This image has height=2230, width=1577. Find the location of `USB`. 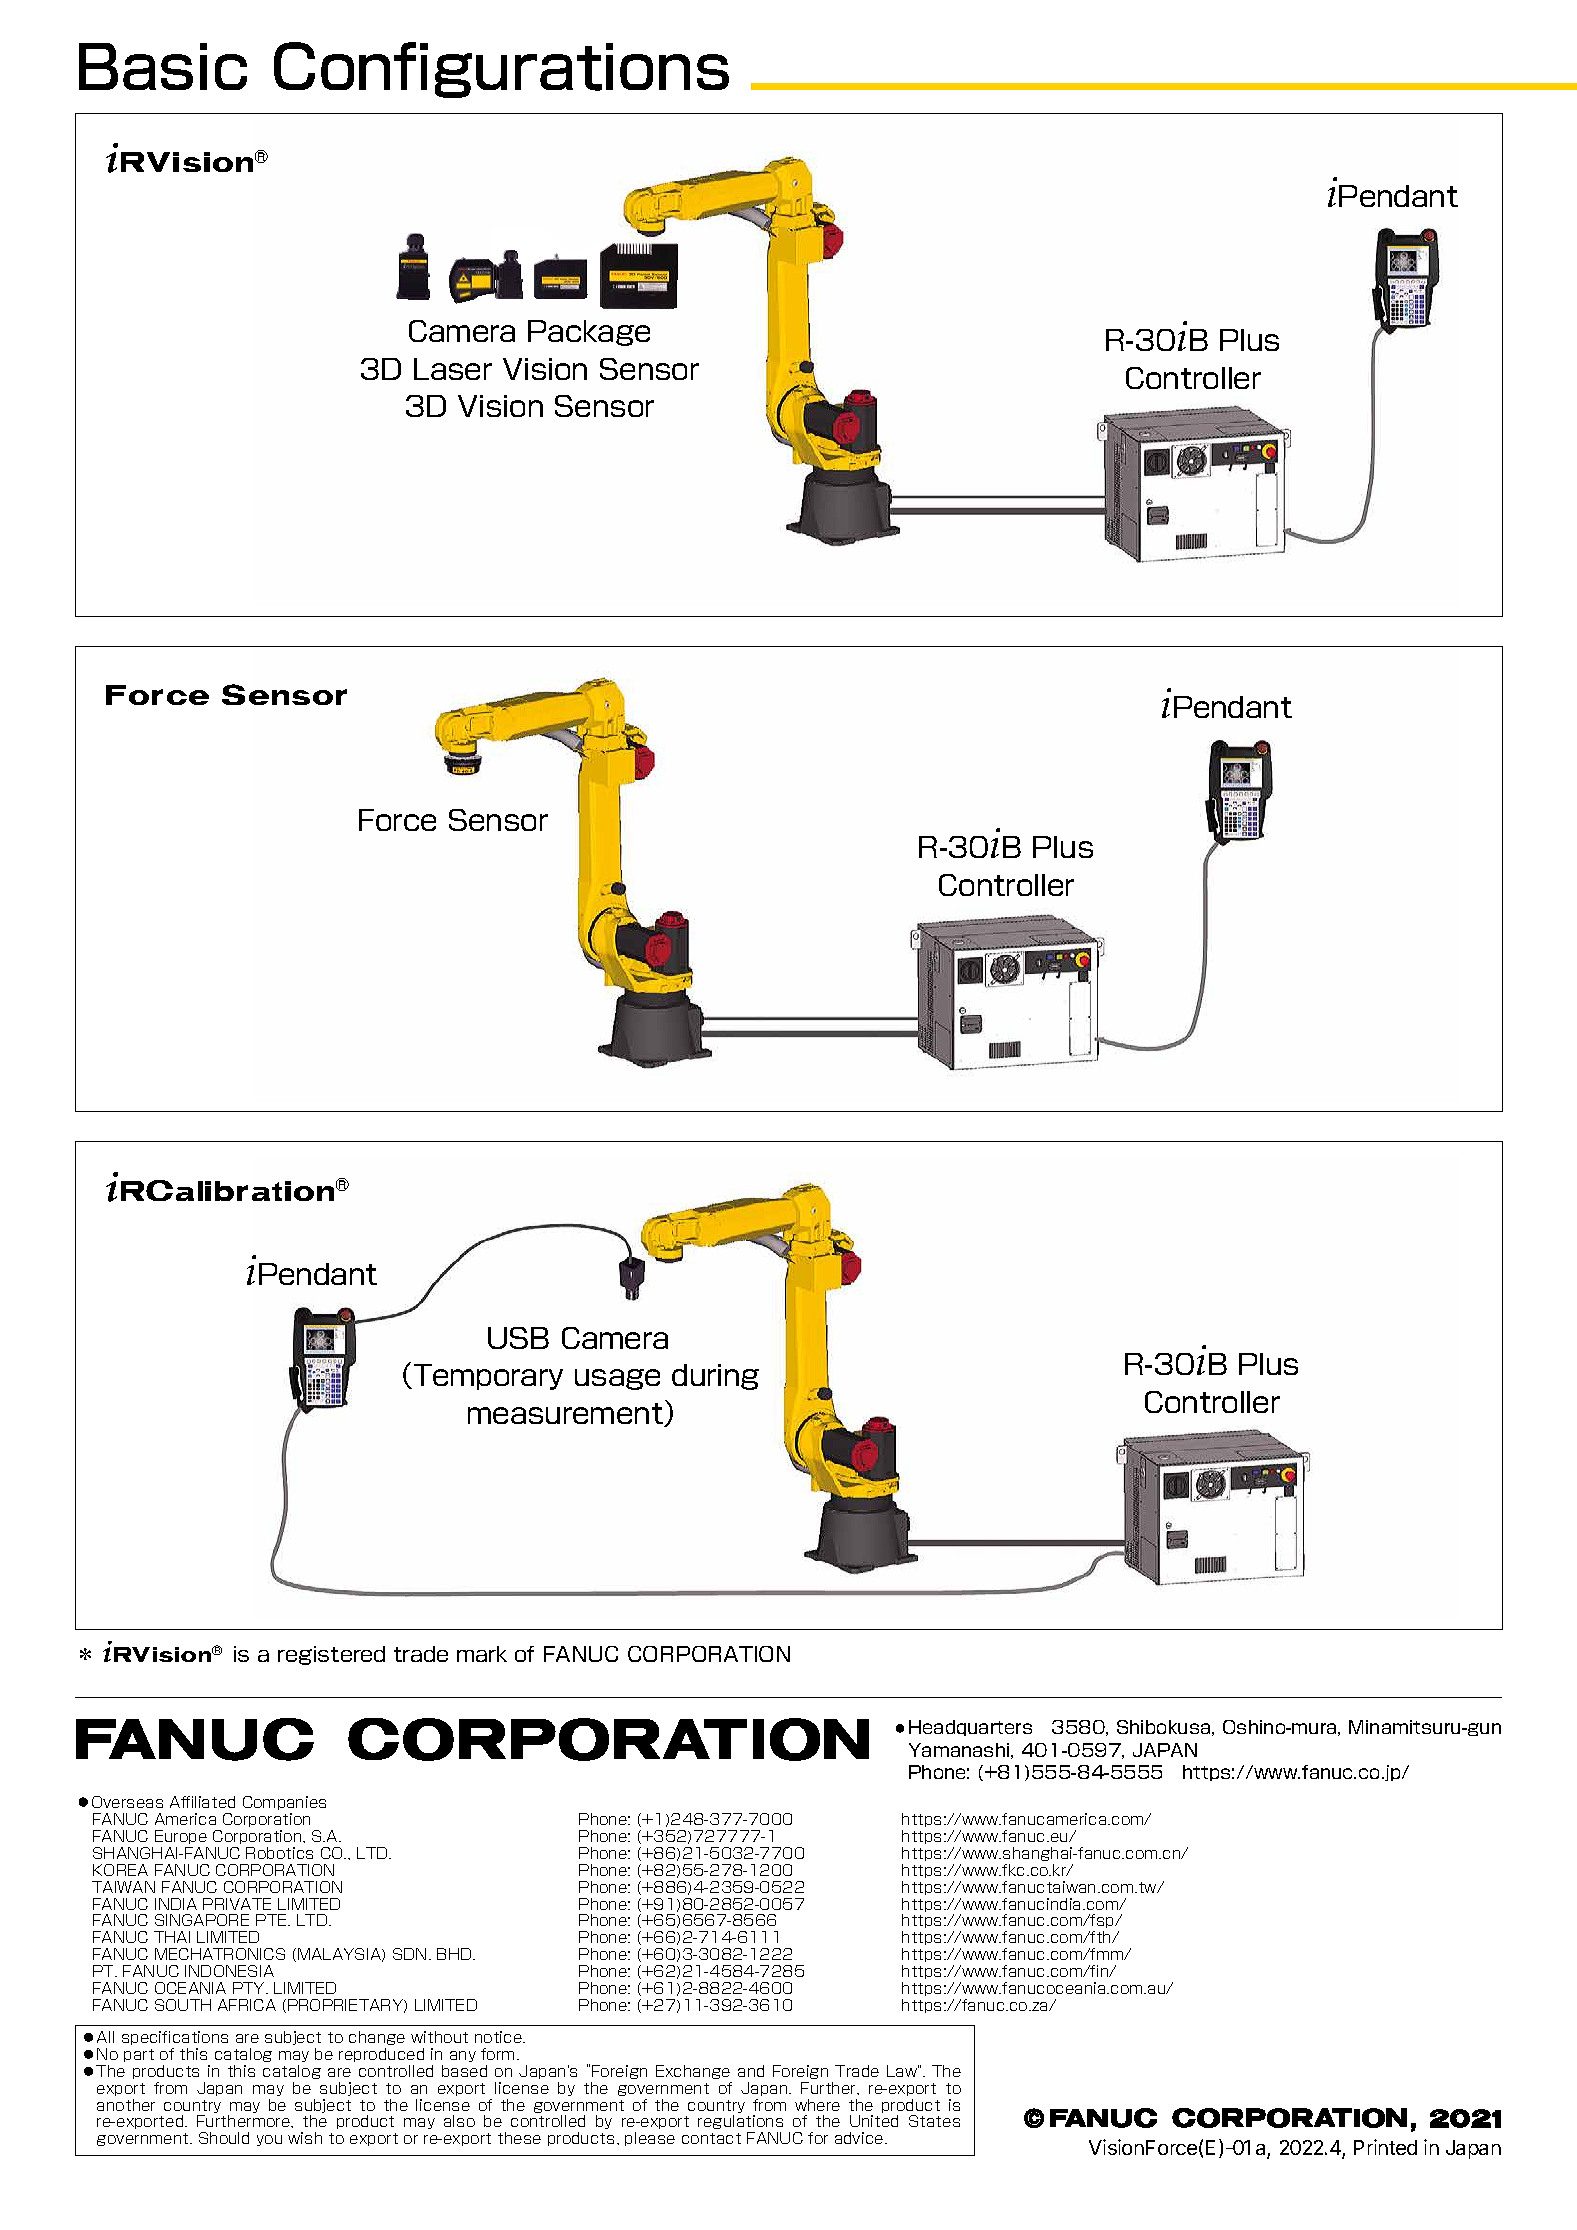

USB is located at coordinates (518, 1338).
